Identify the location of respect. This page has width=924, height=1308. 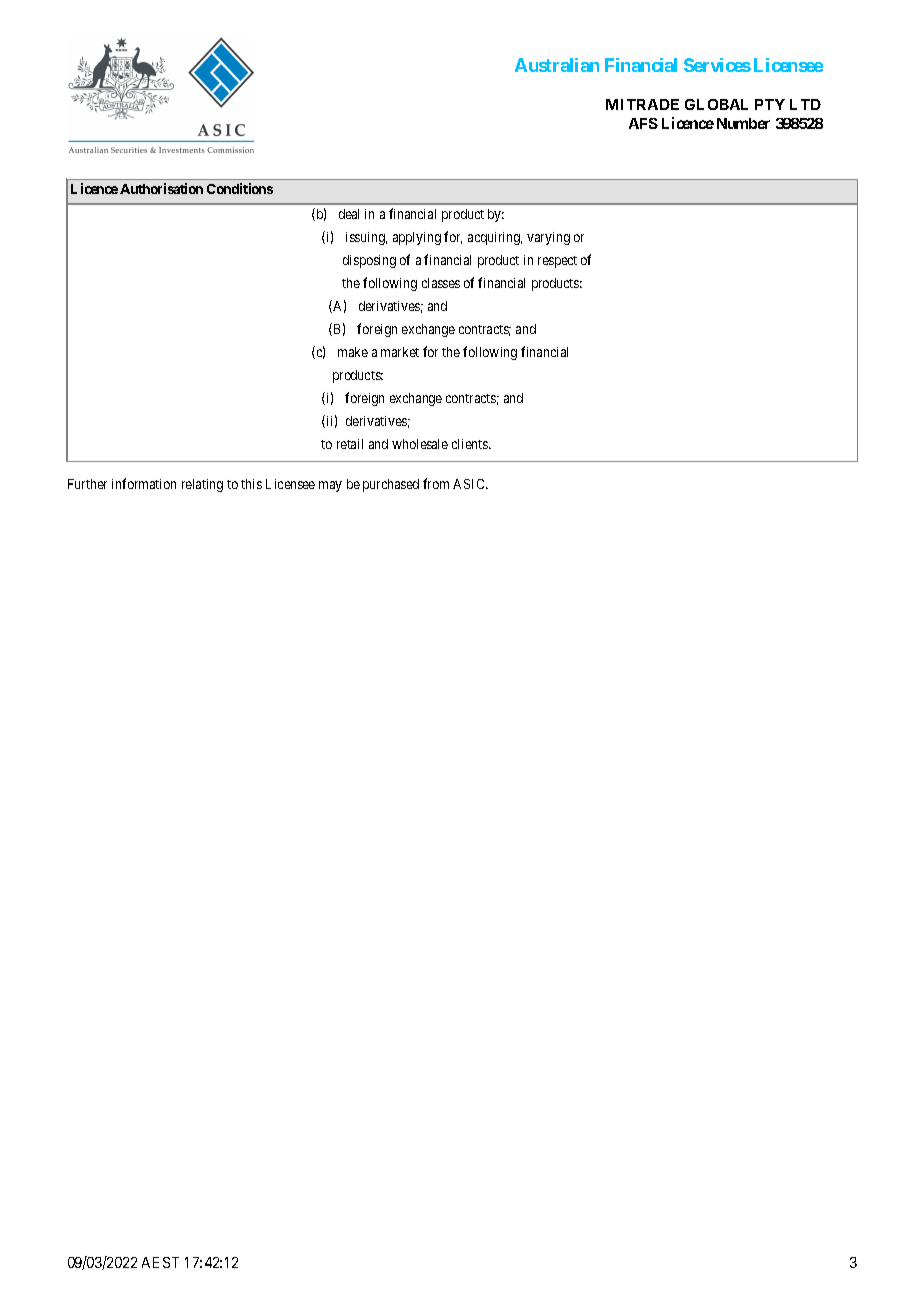
(557, 262).
